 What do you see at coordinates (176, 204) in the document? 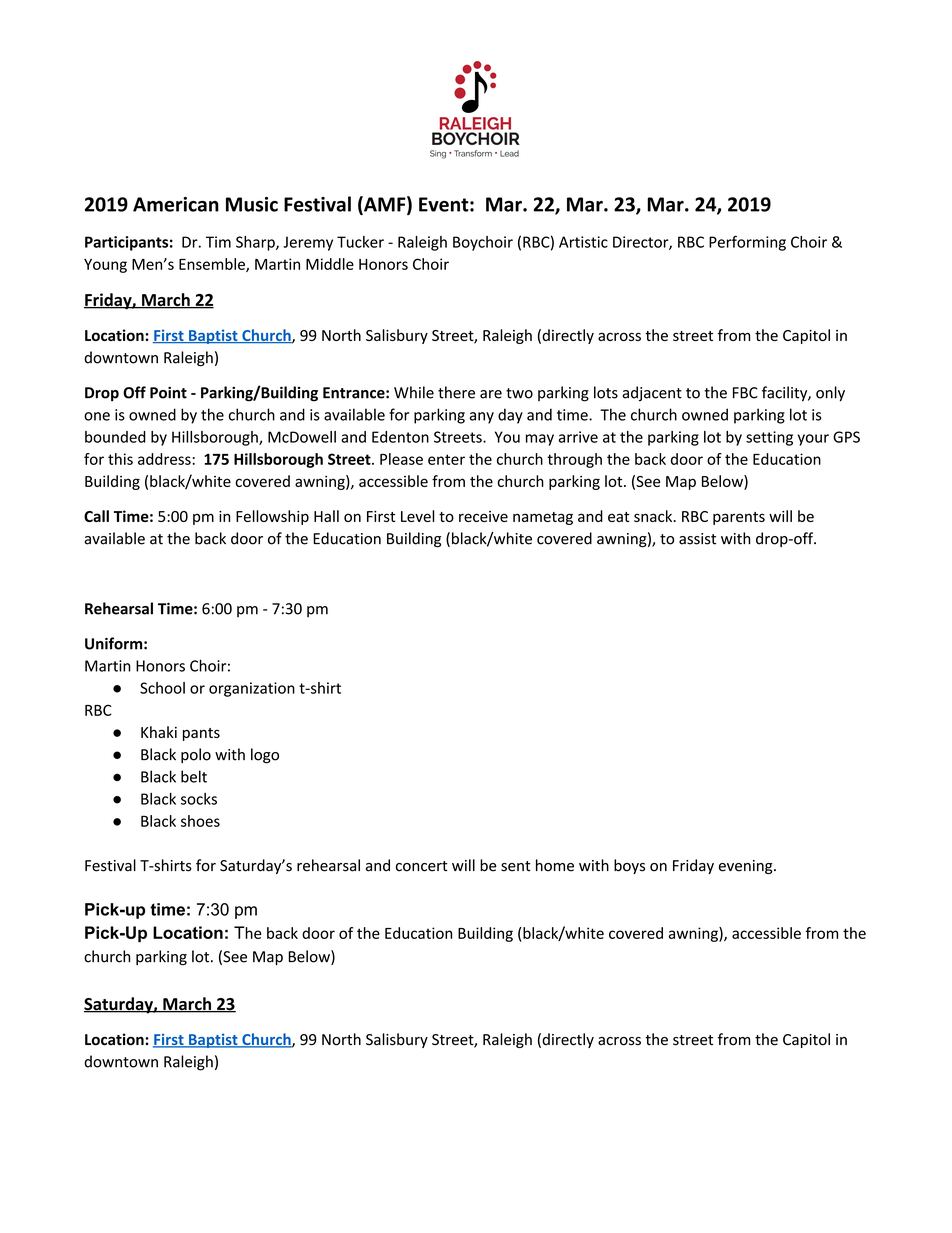
I see `American` at bounding box center [176, 204].
